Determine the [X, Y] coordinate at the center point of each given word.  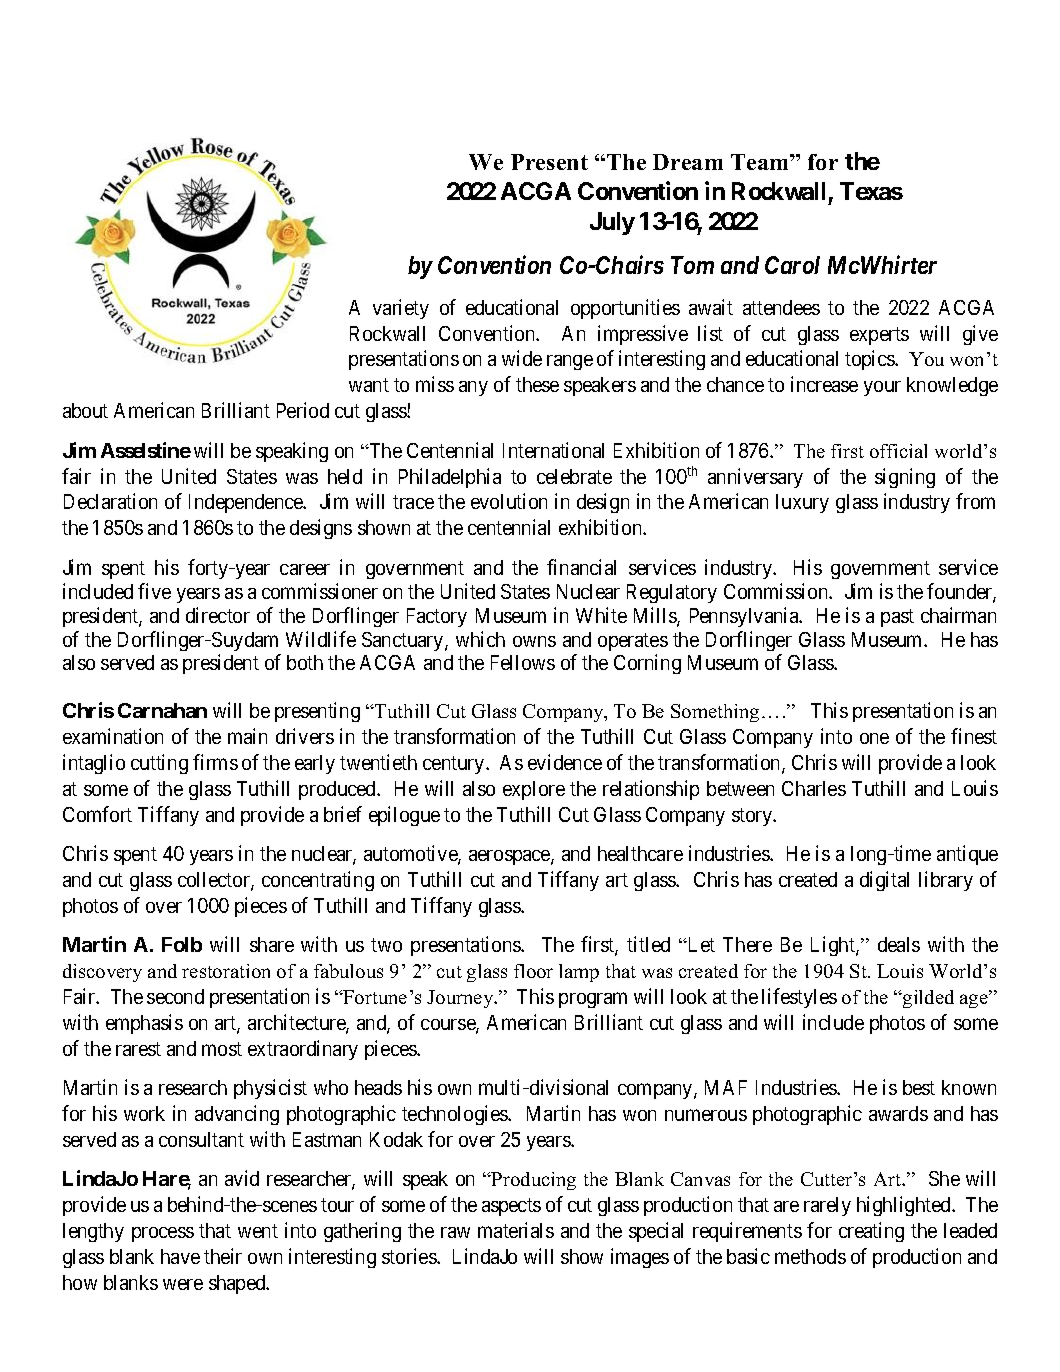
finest [974, 736]
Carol [792, 265]
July [612, 223]
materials [516, 1230]
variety [401, 309]
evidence [565, 762]
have [180, 1256]
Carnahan [162, 710]
